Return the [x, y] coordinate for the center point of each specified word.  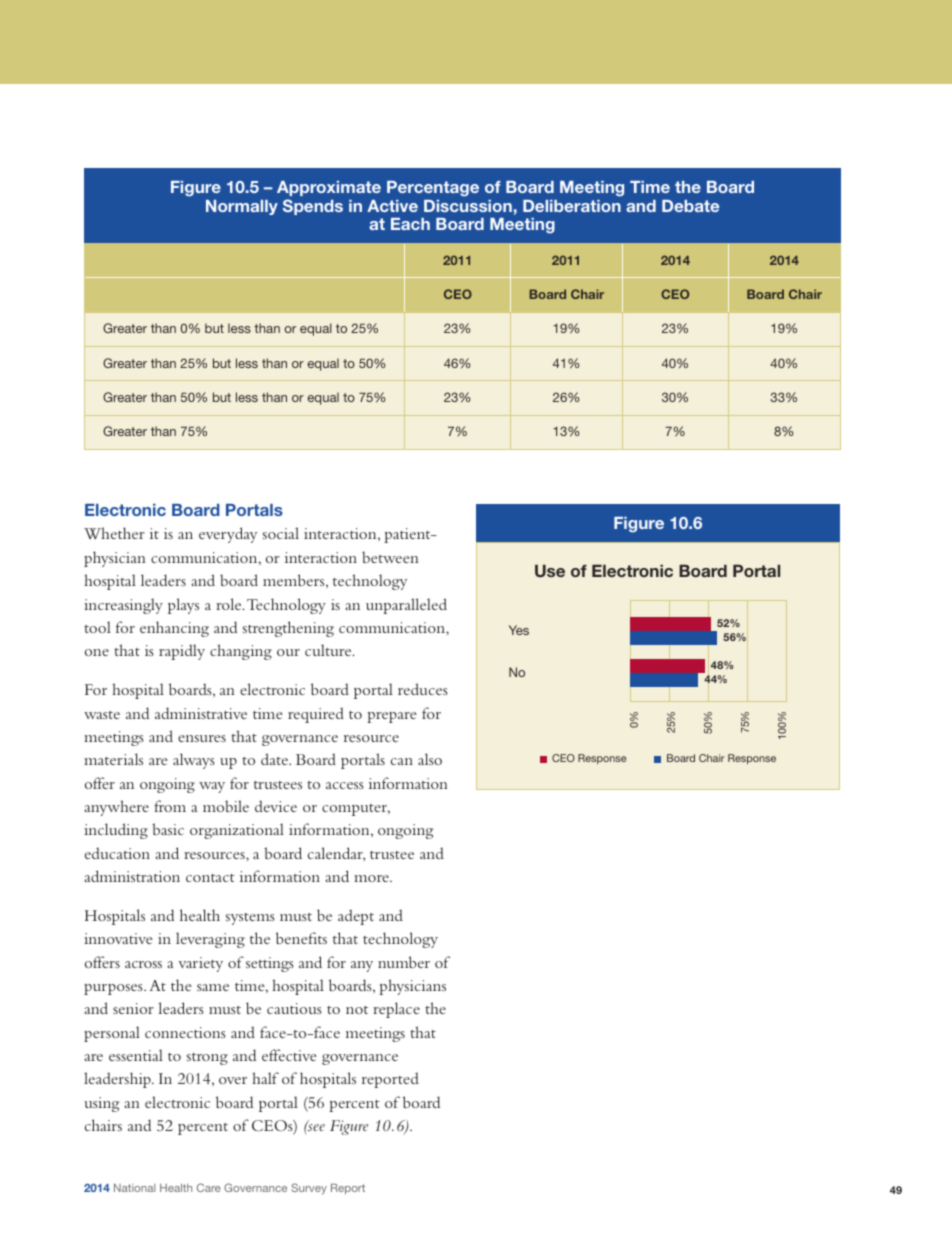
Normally [242, 207]
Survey [309, 1189]
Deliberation [572, 206]
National [134, 1188]
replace [396, 1010]
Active [392, 206]
